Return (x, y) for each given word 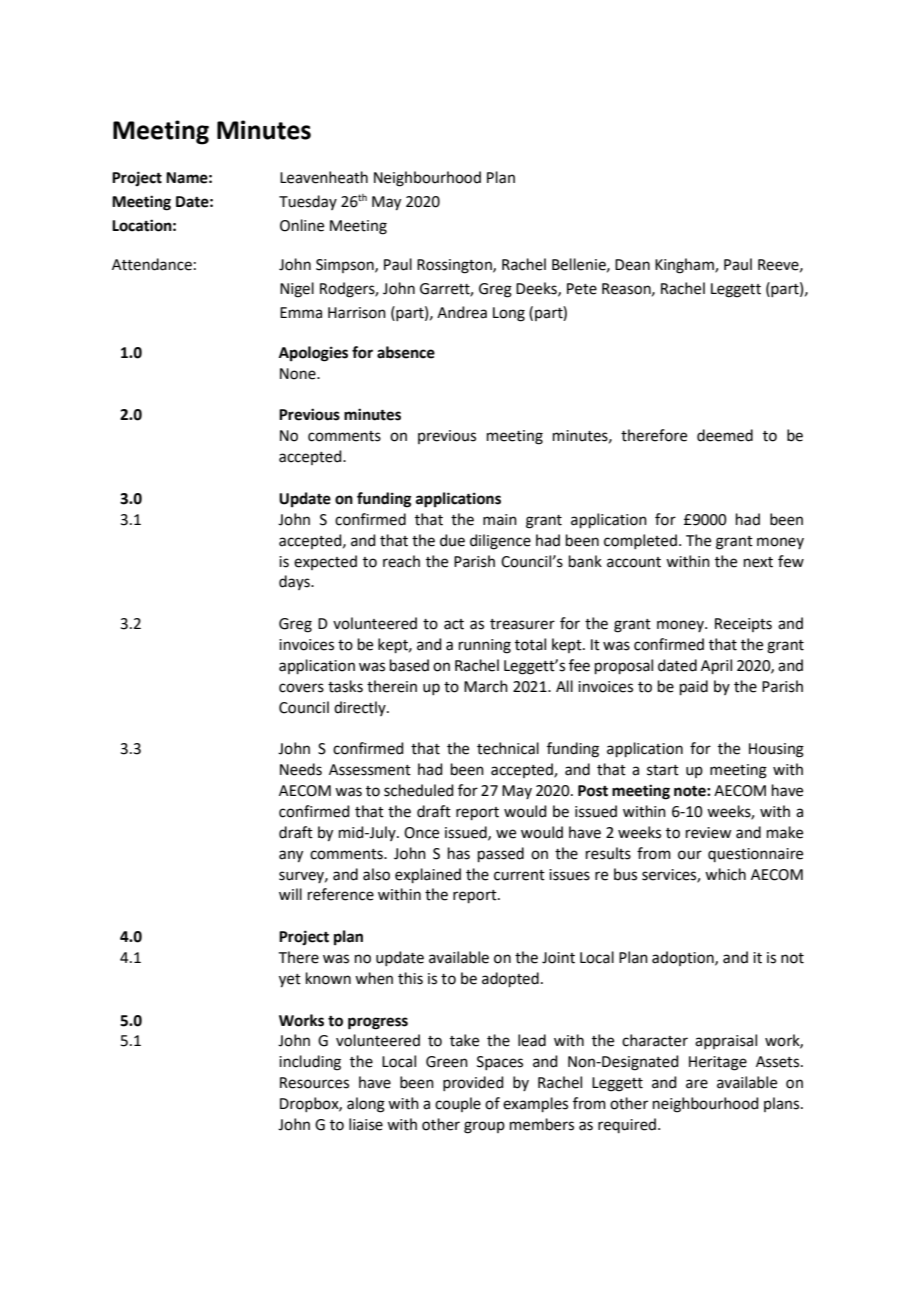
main (500, 520)
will (290, 894)
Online (302, 225)
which (725, 874)
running (485, 646)
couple (458, 1104)
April (716, 666)
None (299, 374)
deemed (725, 435)
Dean (632, 265)
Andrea (462, 312)
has (459, 853)
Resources (314, 1083)
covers (301, 688)
